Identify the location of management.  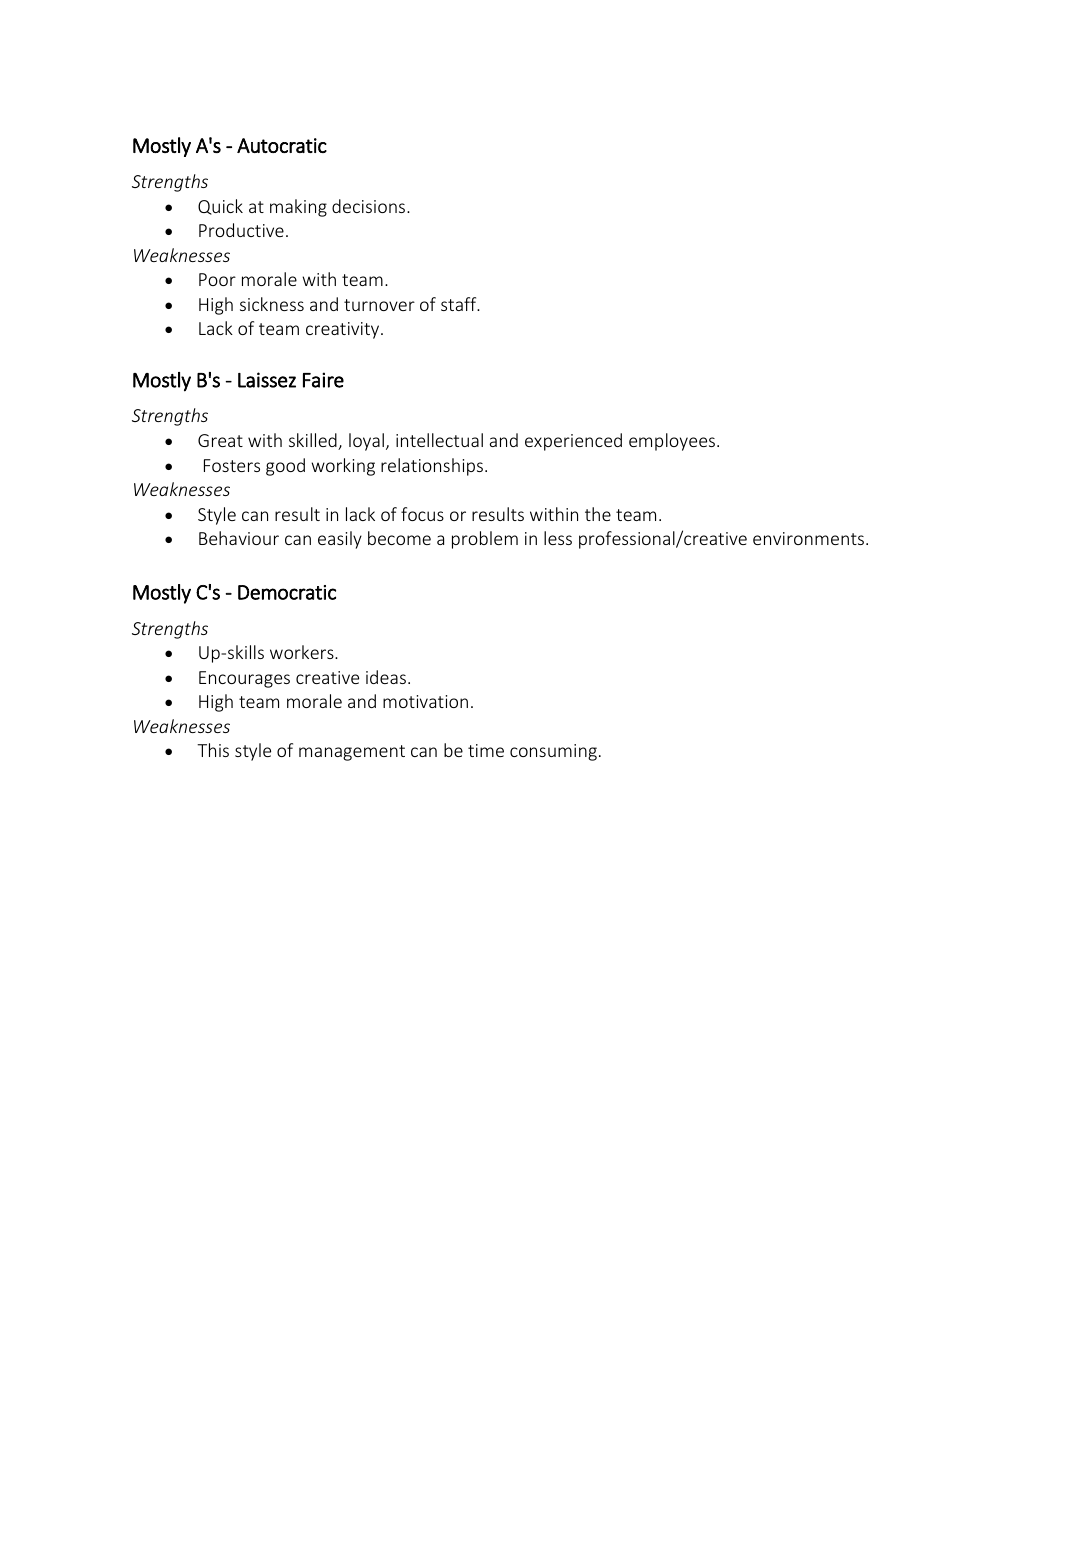
(352, 753).
